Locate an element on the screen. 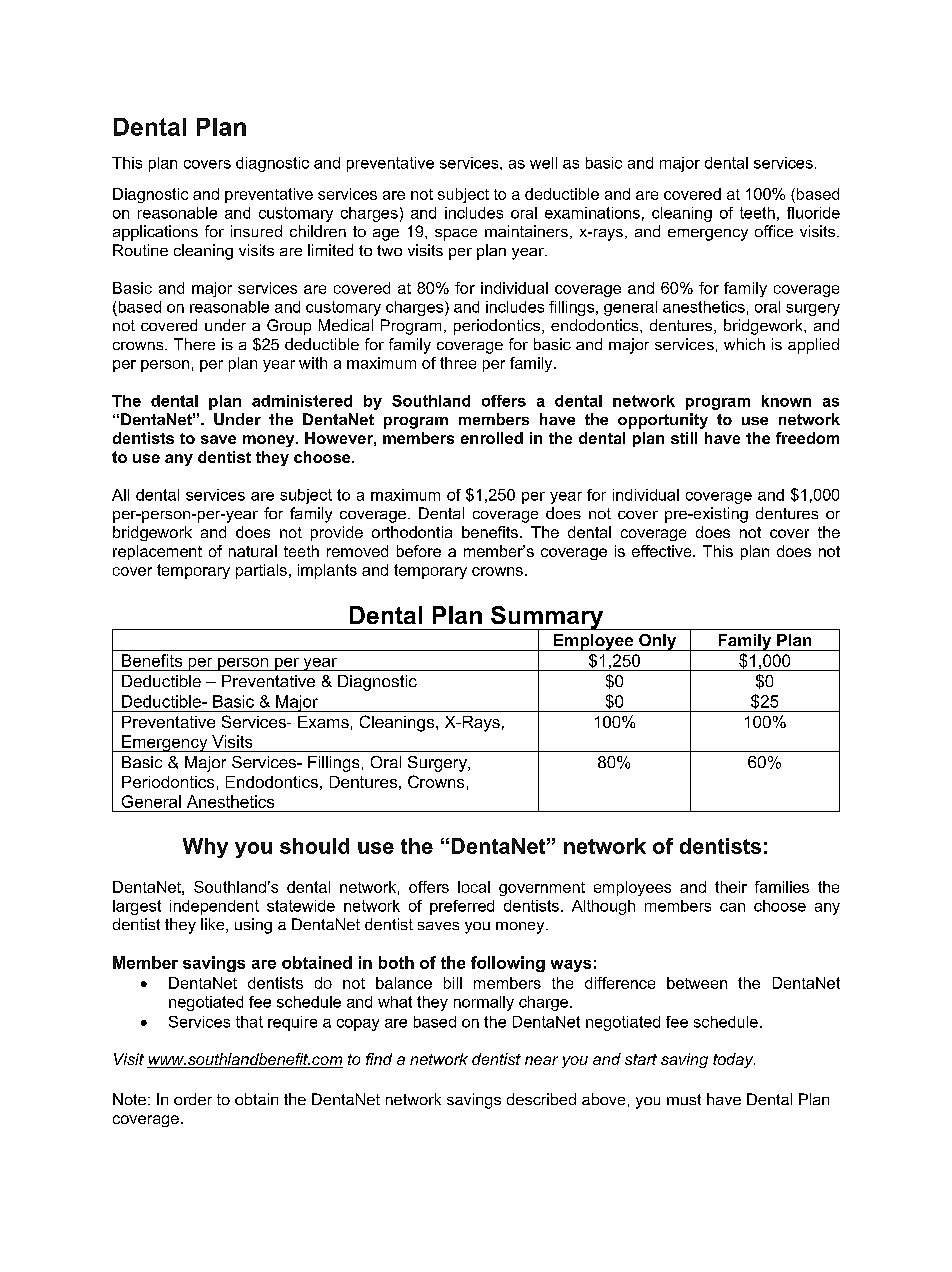  partials is located at coordinates (261, 571).
